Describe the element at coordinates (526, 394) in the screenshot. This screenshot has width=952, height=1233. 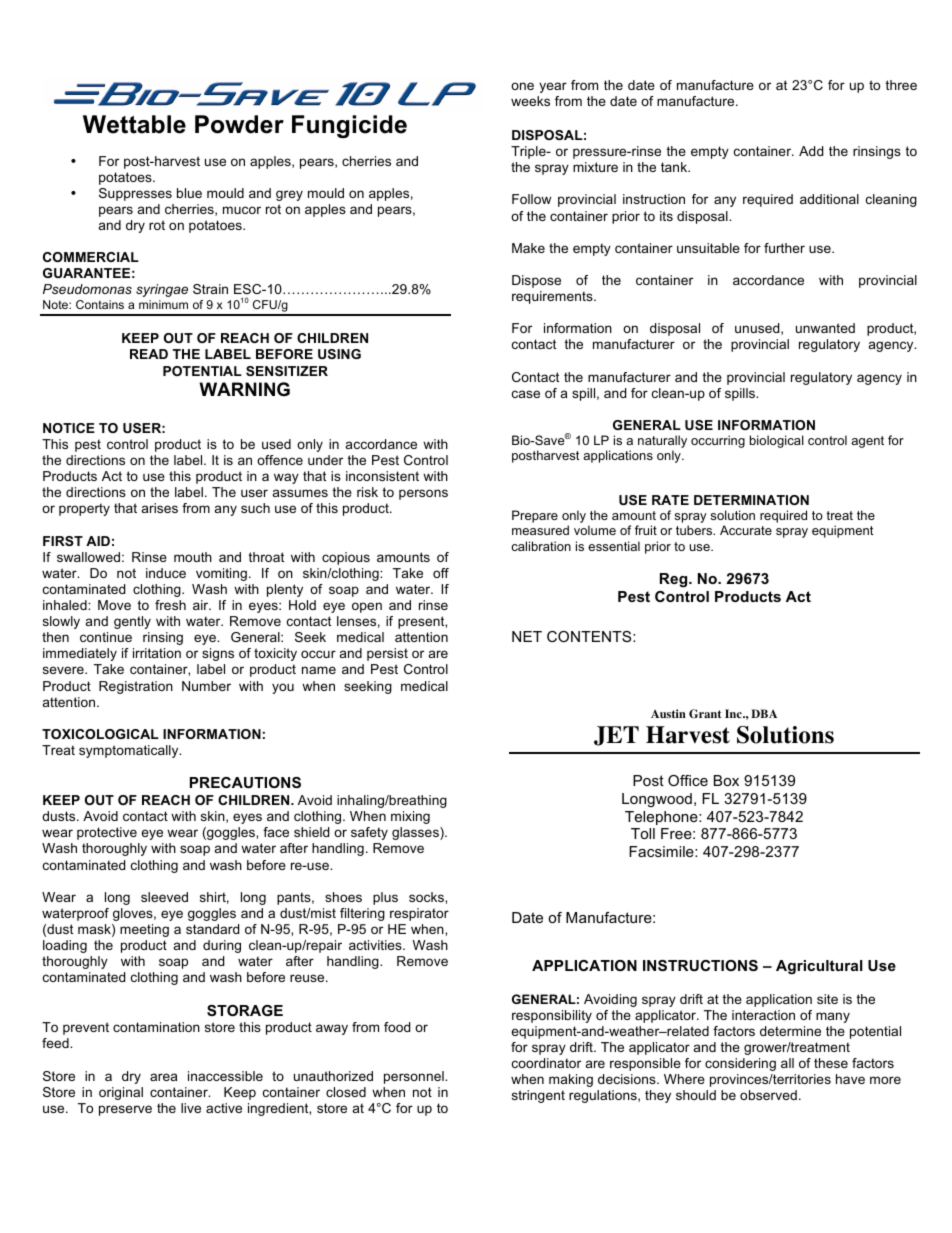
I see `case` at that location.
